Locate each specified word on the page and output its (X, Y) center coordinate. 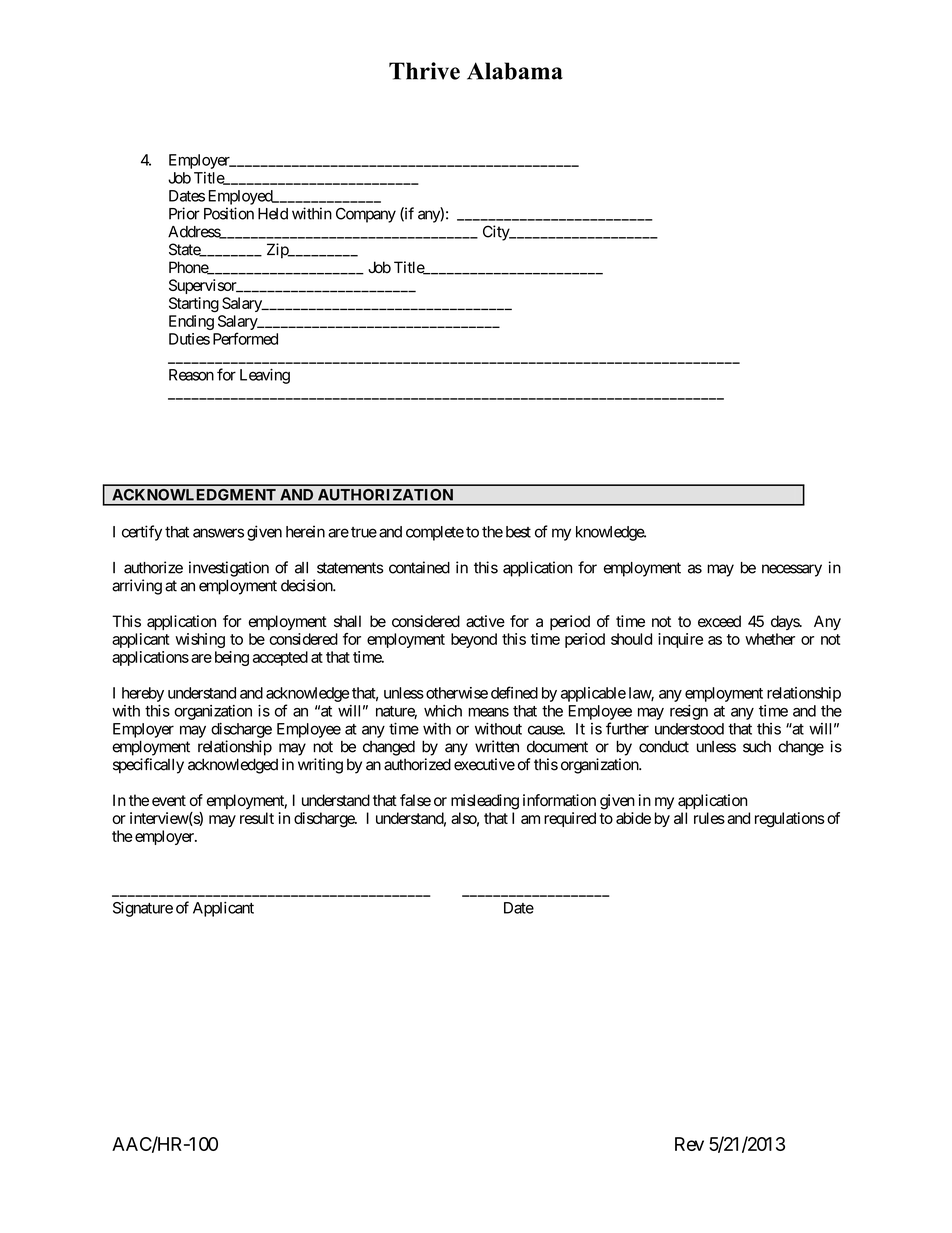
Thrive (424, 71)
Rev (689, 1144)
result (257, 818)
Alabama (515, 71)
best (518, 532)
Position (229, 213)
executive (484, 764)
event (169, 800)
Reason (191, 375)
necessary (792, 570)
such (757, 747)
